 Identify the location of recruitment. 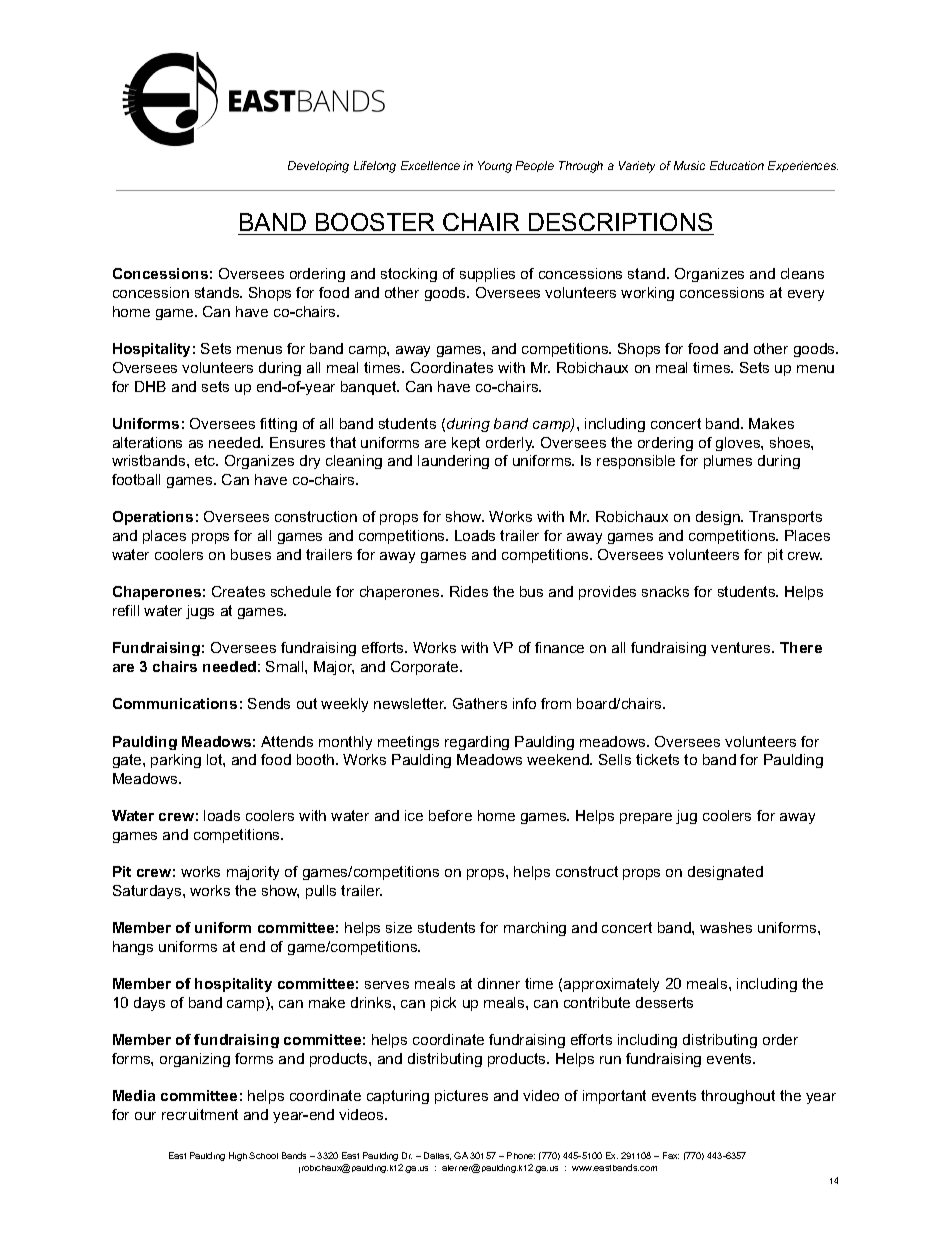
(200, 1114).
